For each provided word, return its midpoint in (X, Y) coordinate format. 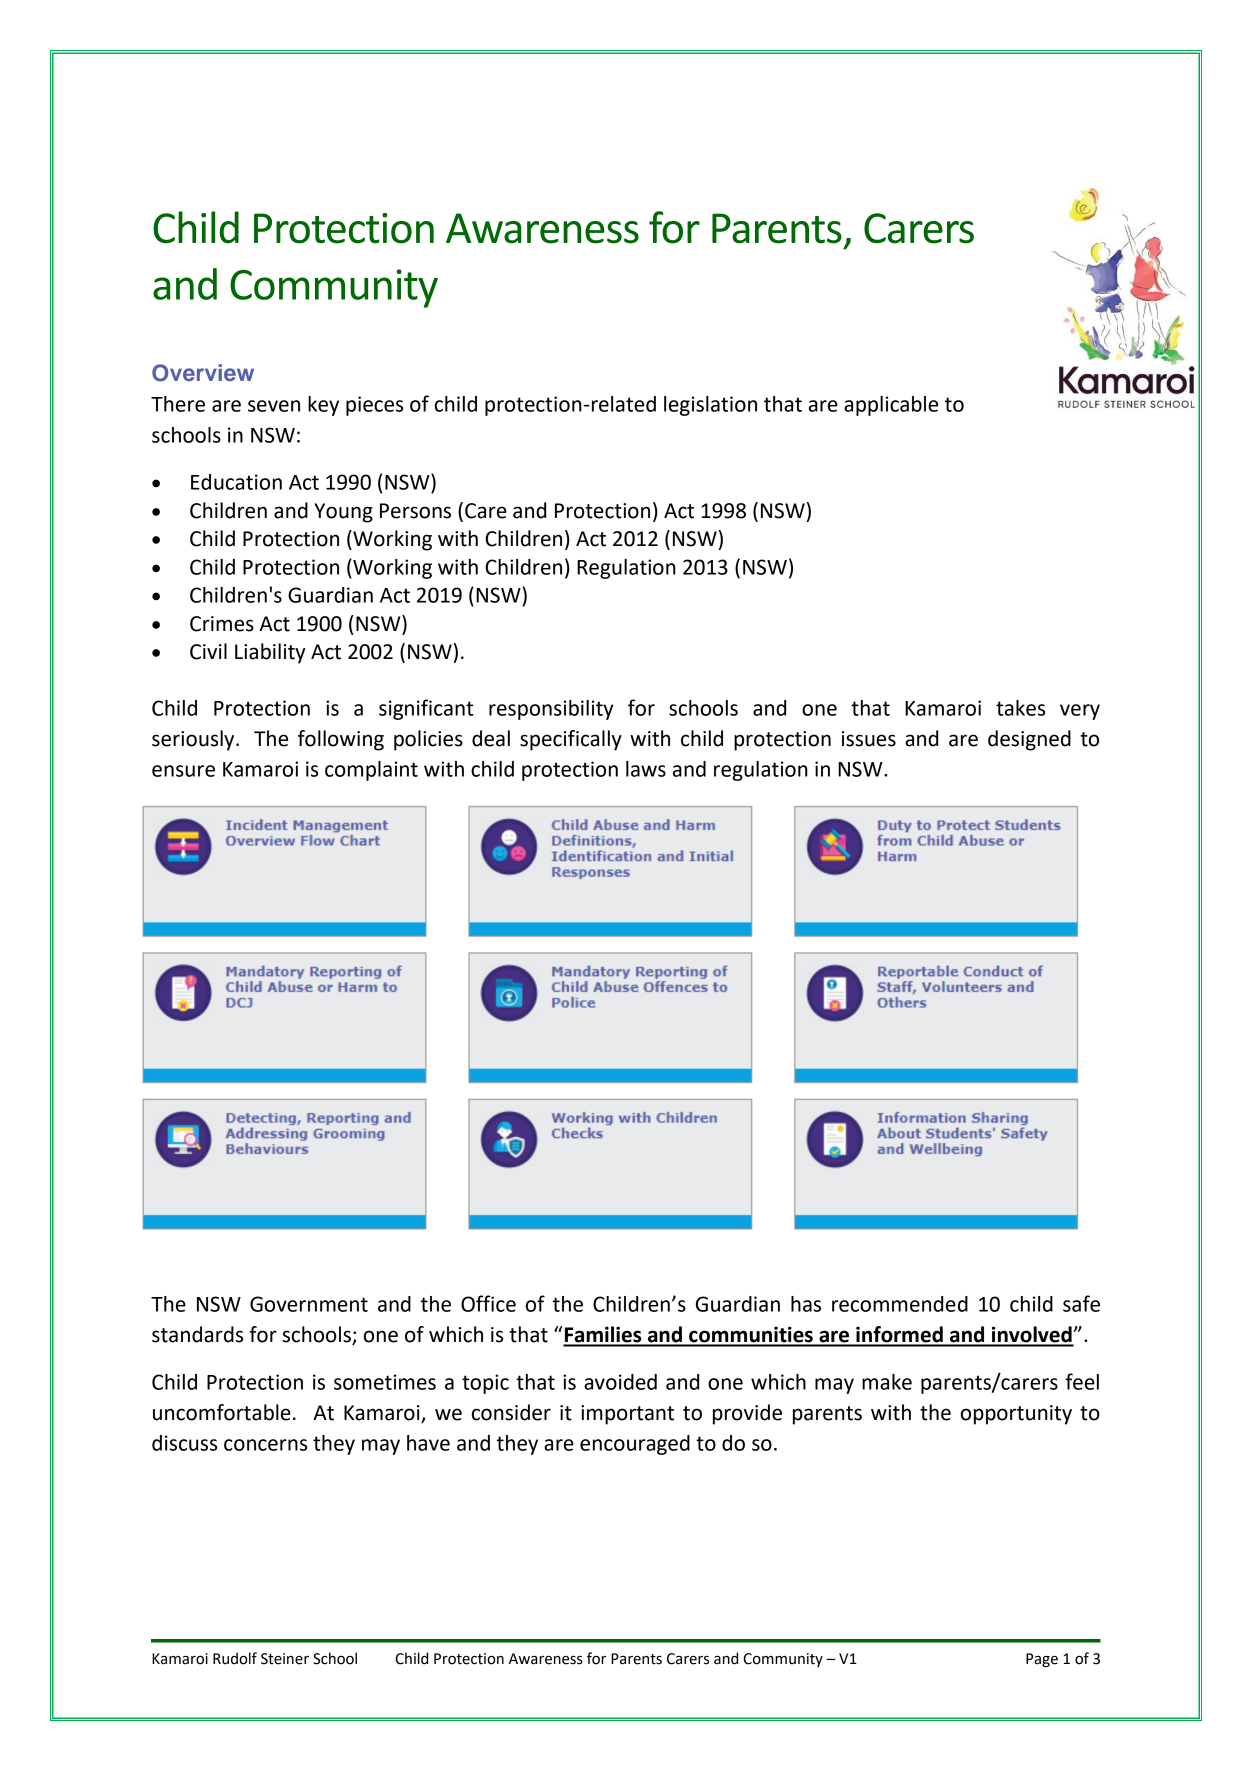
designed (1029, 740)
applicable (891, 406)
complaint (371, 771)
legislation (710, 406)
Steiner (285, 1659)
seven (274, 406)
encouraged (635, 1445)
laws (646, 769)
